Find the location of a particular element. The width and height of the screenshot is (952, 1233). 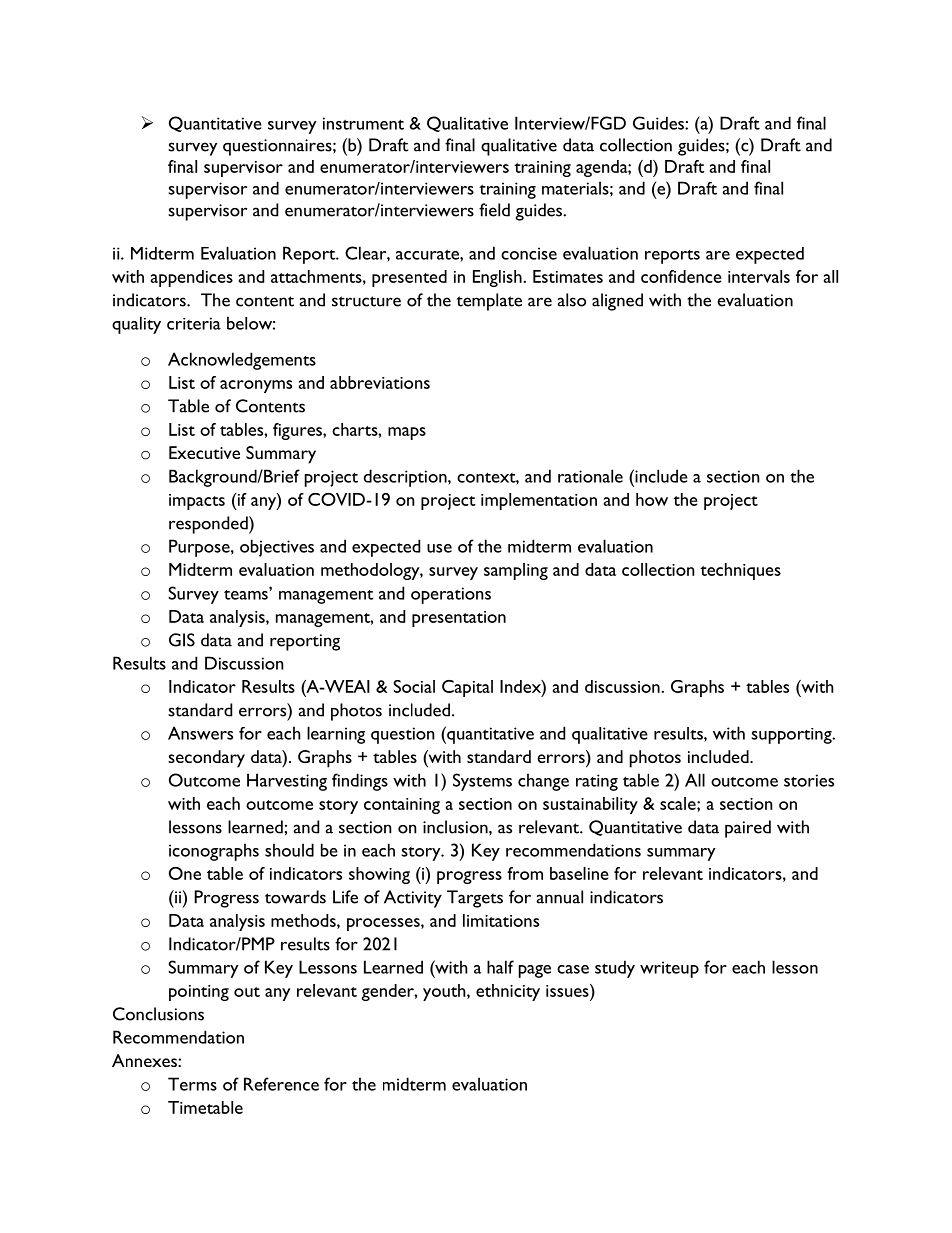

instrument is located at coordinates (363, 123).
